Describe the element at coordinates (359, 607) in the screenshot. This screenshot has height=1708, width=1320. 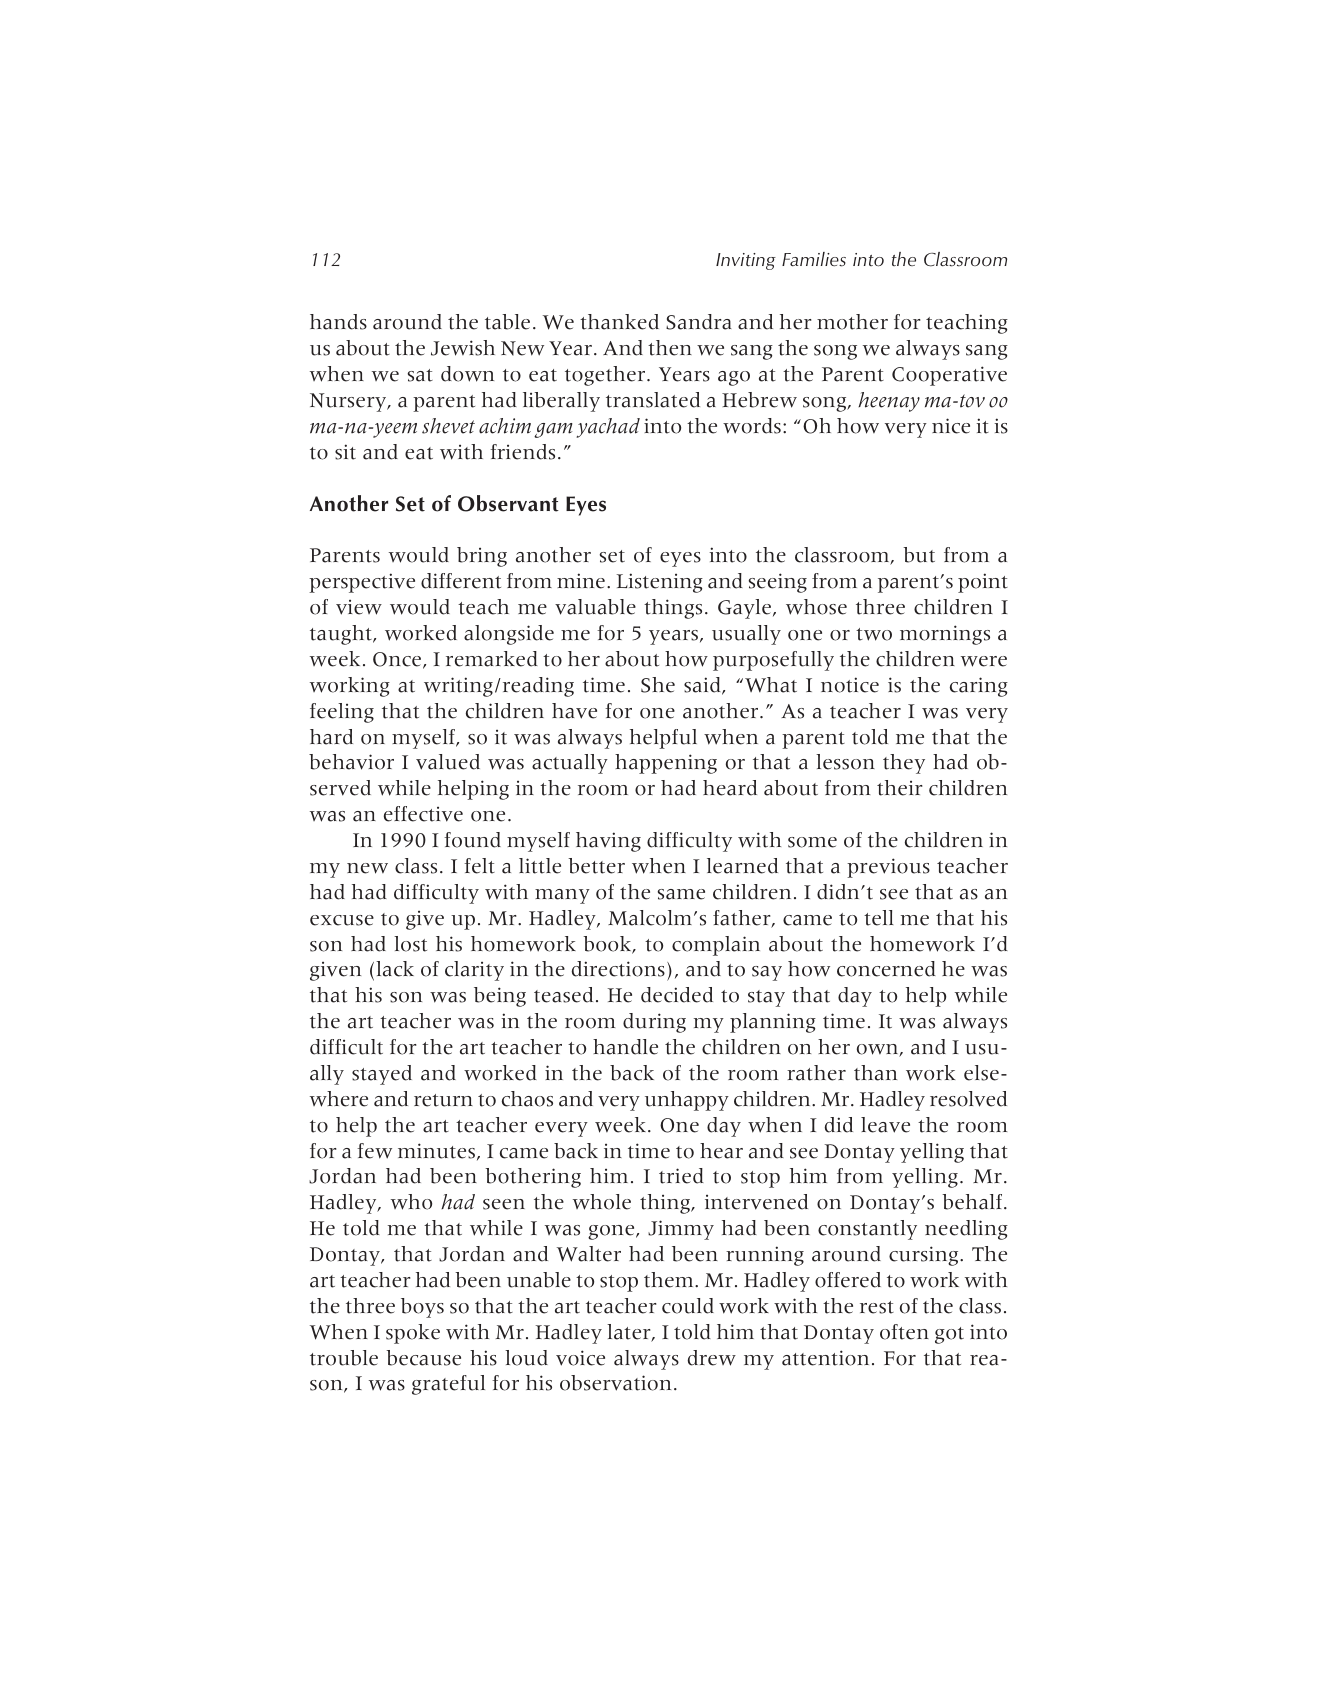
I see `view` at that location.
